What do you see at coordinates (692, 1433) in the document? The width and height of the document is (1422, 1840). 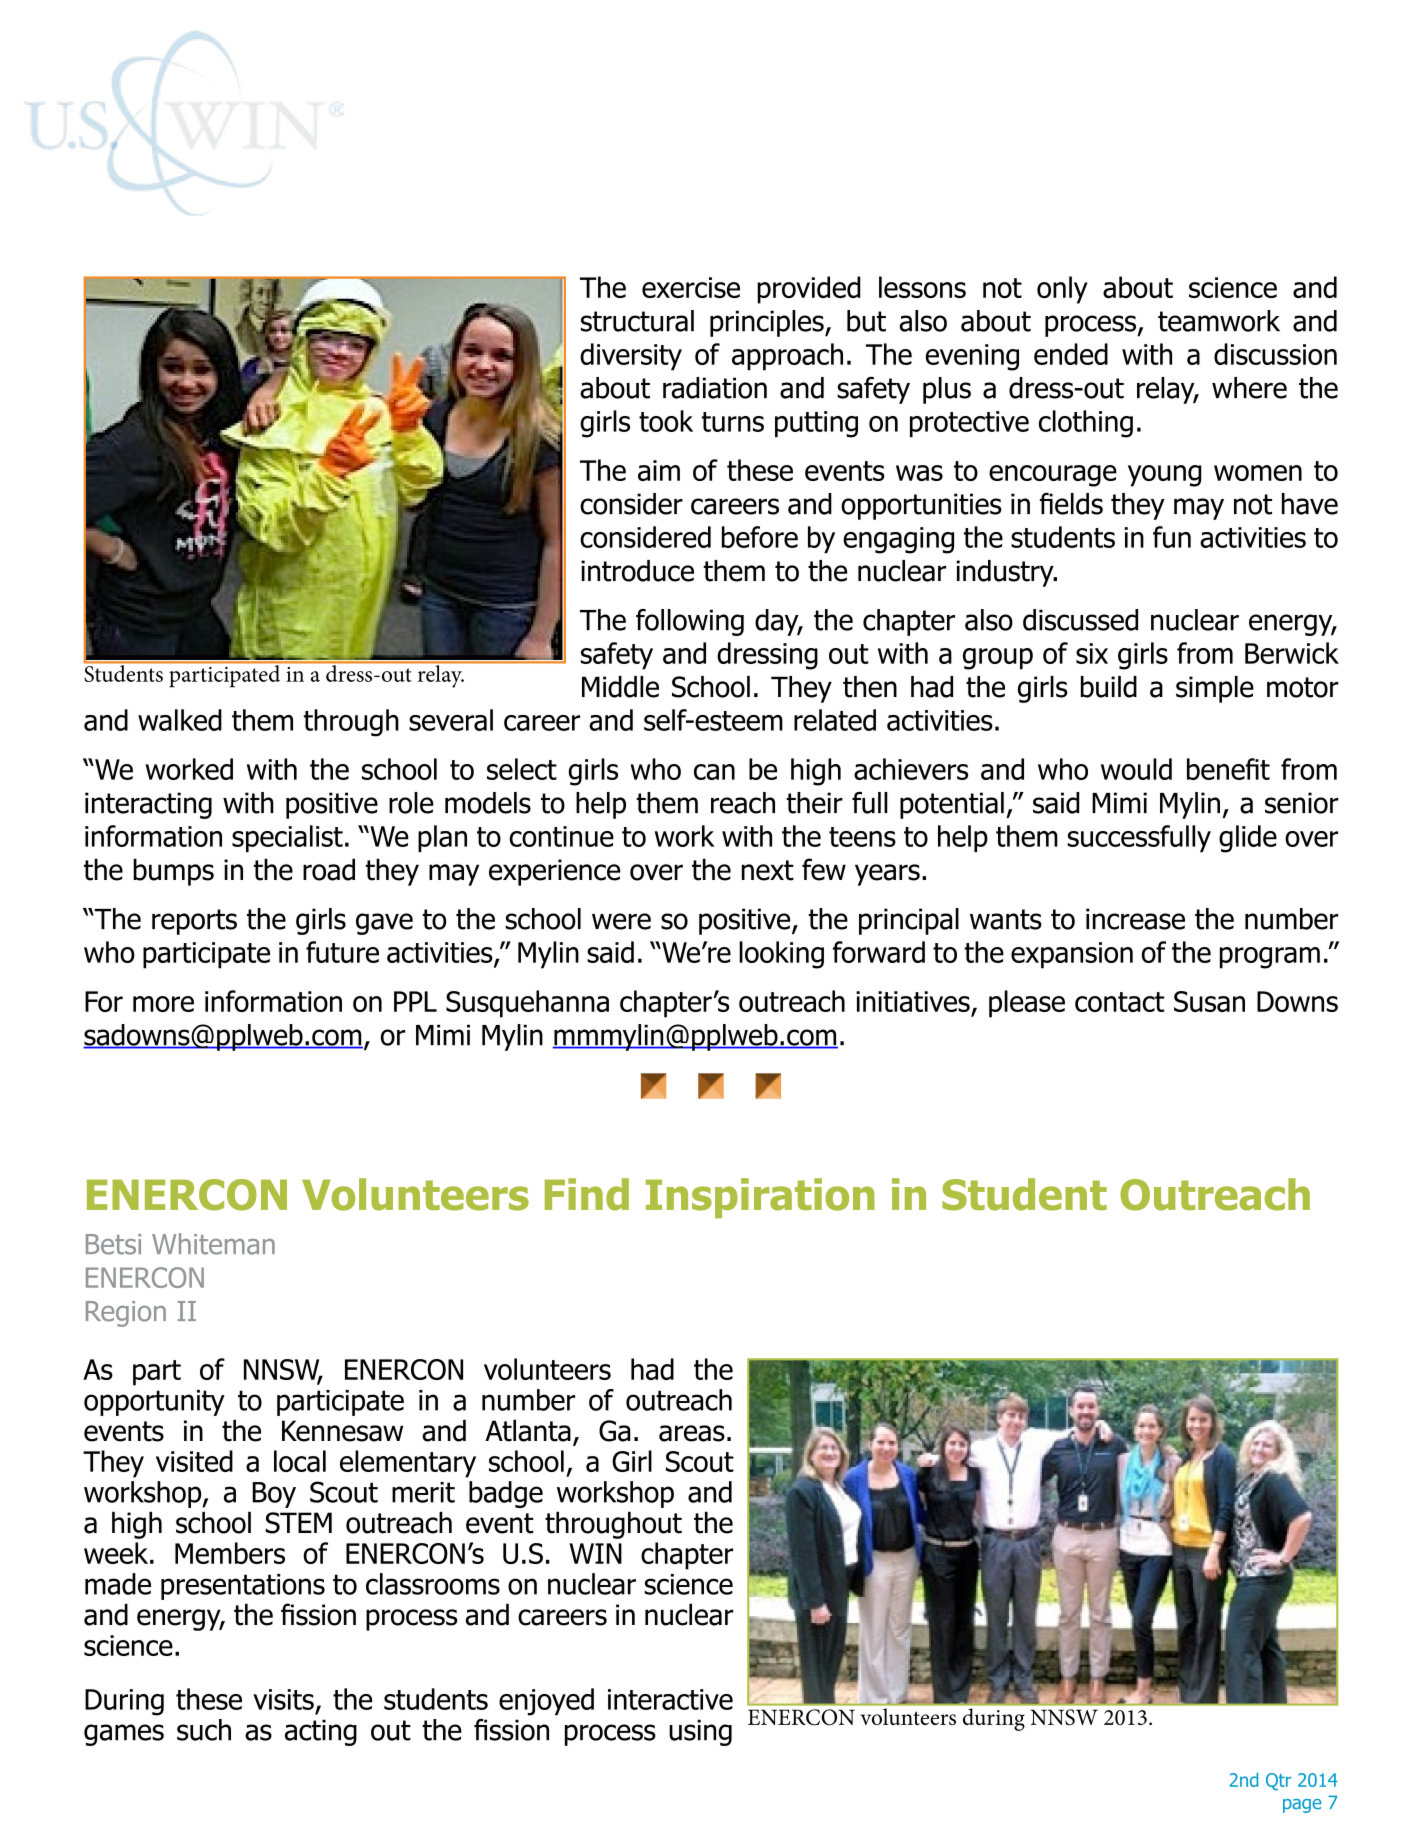 I see `areas` at bounding box center [692, 1433].
